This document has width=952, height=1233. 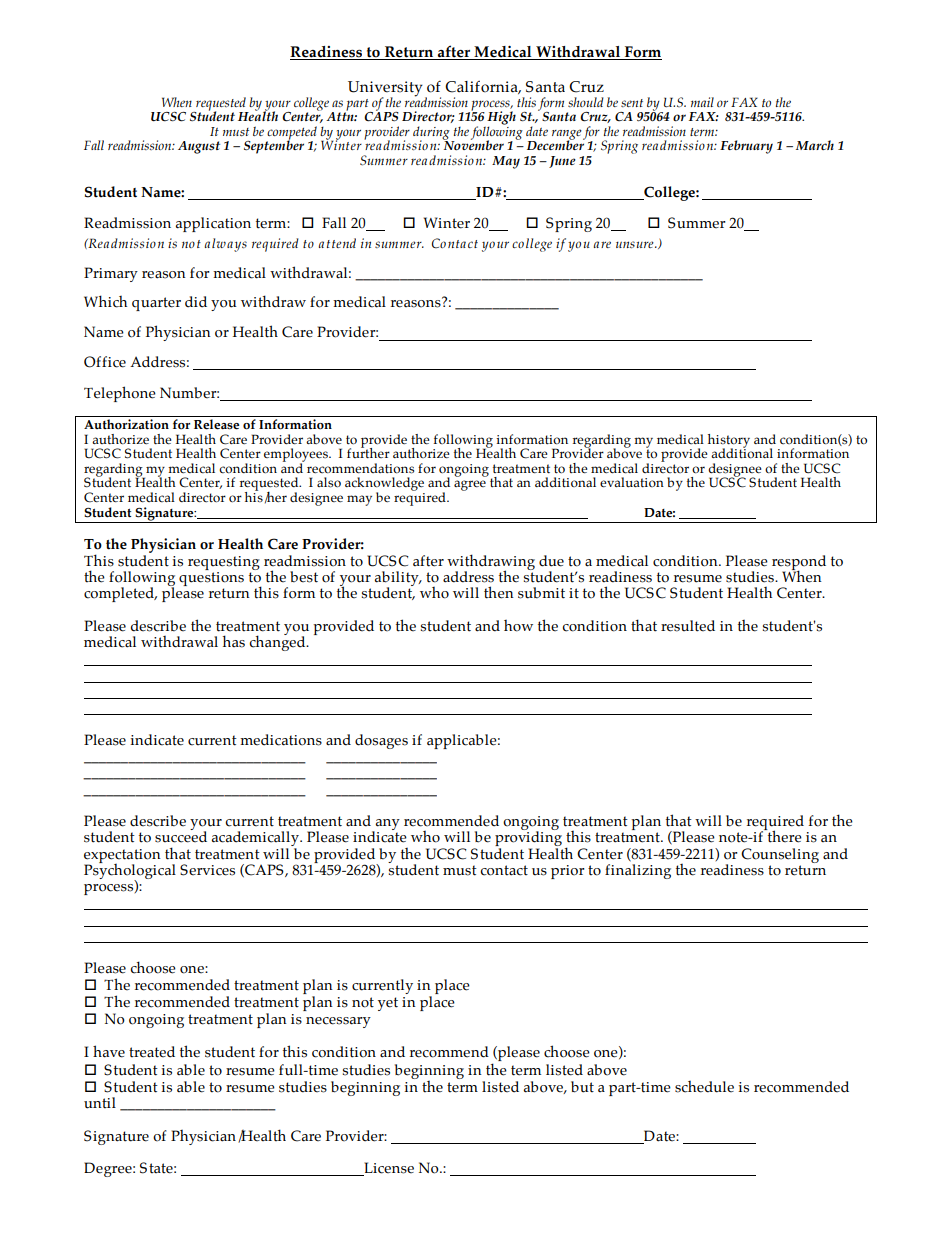 What do you see at coordinates (518, 626) in the document?
I see `how` at bounding box center [518, 626].
